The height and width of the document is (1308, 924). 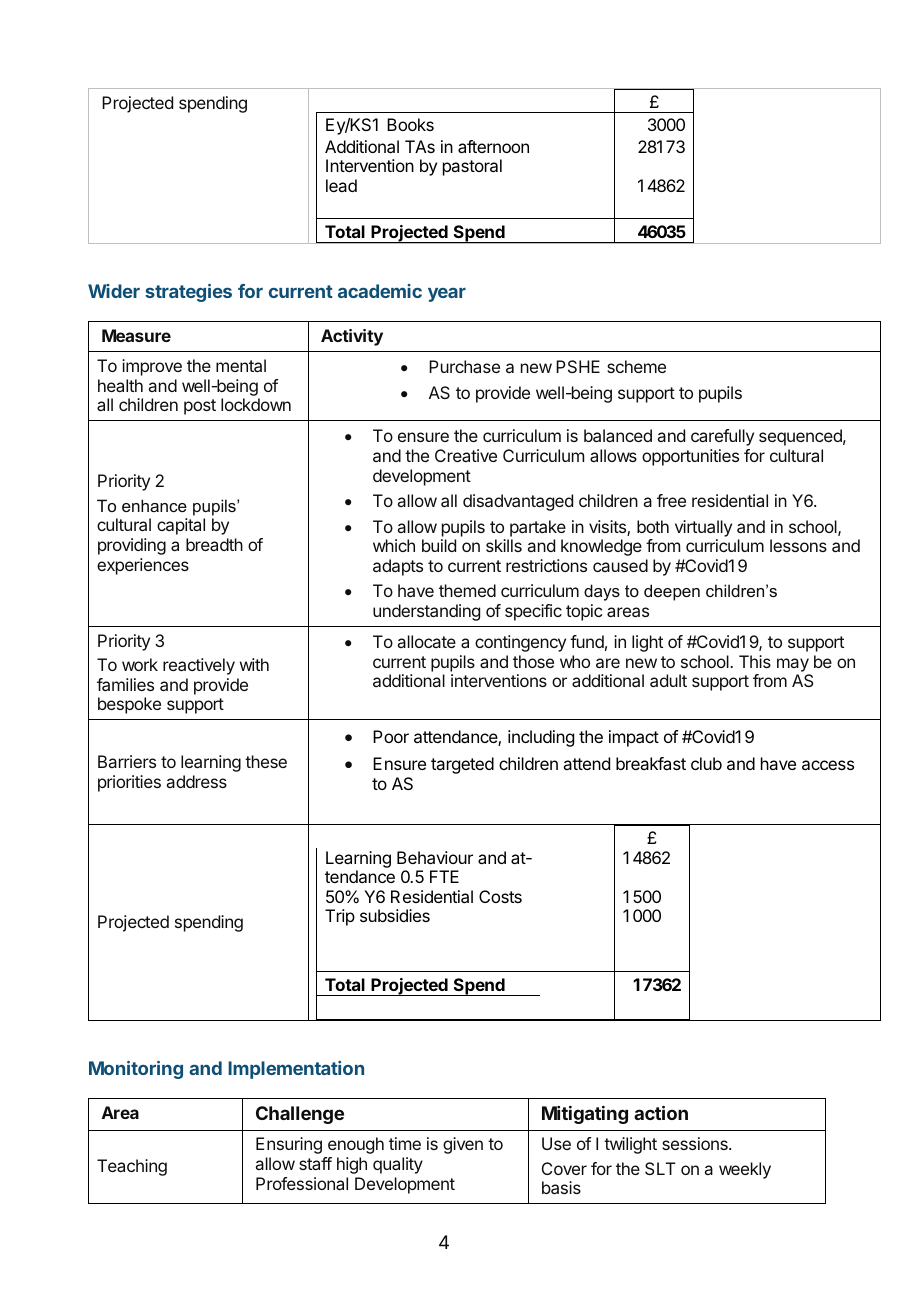 I want to click on Creative, so click(x=466, y=455).
